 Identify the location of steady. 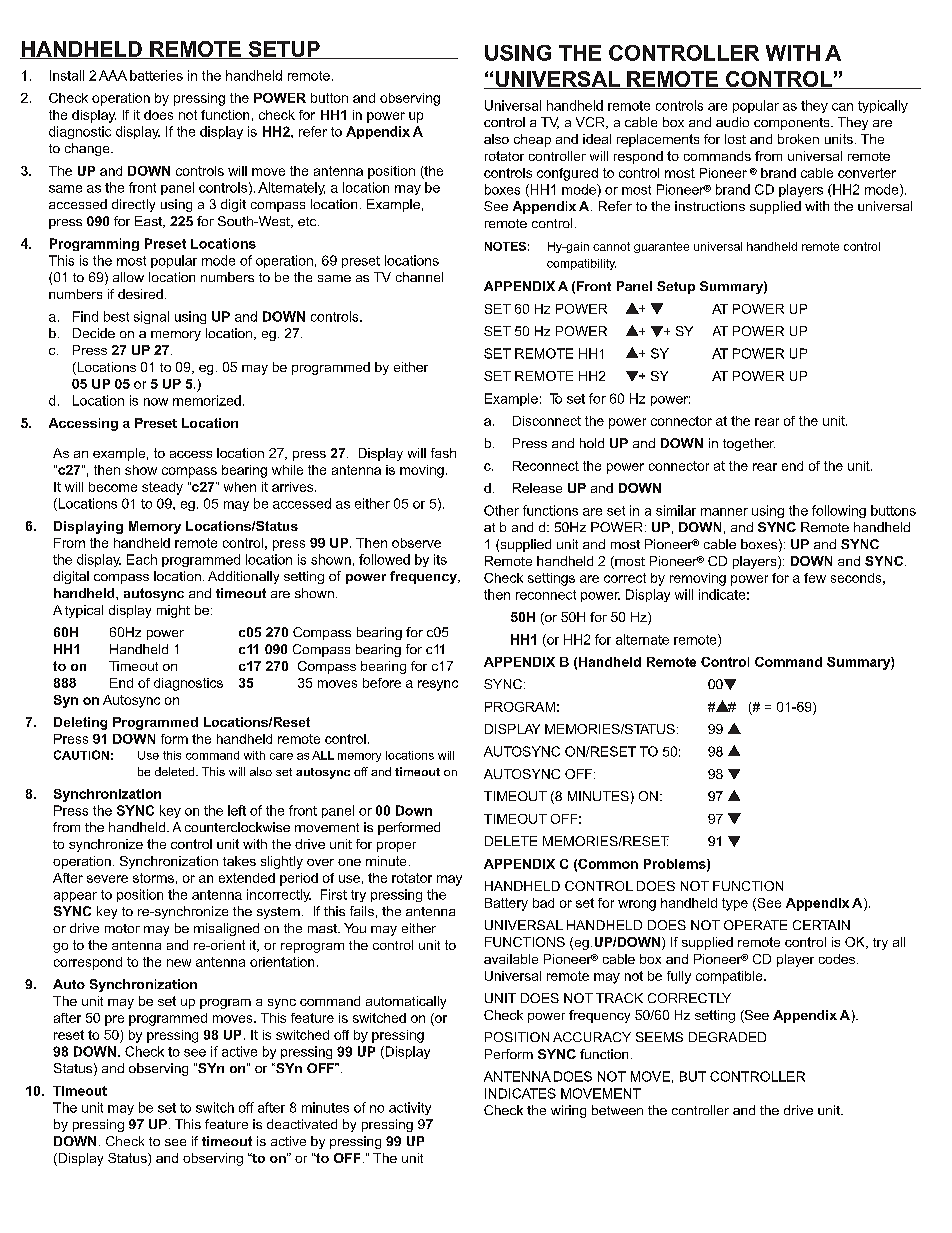
(162, 488).
